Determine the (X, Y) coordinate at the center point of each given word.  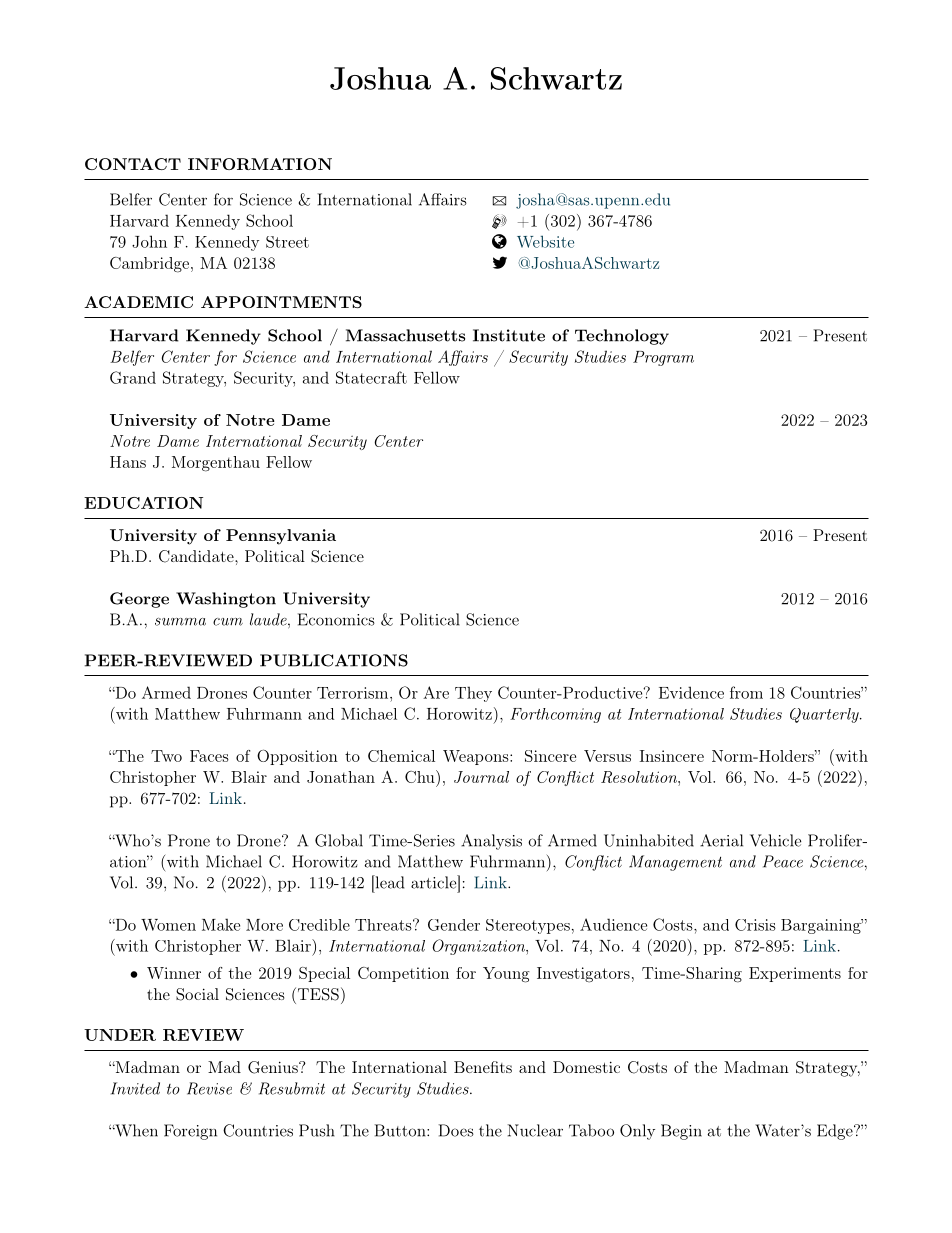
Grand (133, 377)
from (746, 692)
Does (456, 1130)
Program (663, 358)
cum (228, 622)
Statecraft (371, 377)
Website (545, 241)
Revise (209, 1088)
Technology (622, 337)
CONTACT (133, 164)
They (473, 694)
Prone (189, 840)
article (434, 882)
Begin (681, 1132)
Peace (783, 861)
